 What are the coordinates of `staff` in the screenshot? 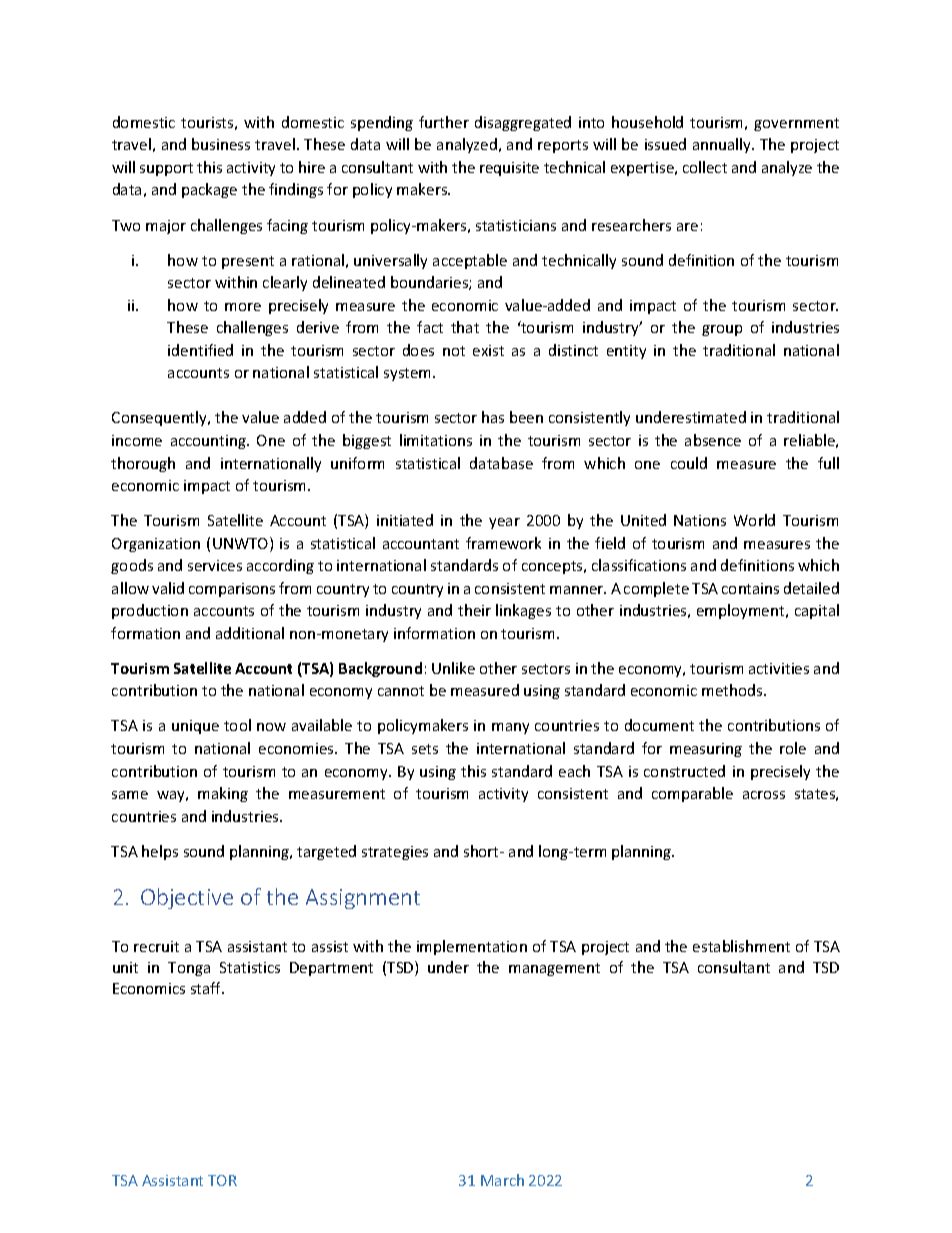 It's located at (207, 988).
